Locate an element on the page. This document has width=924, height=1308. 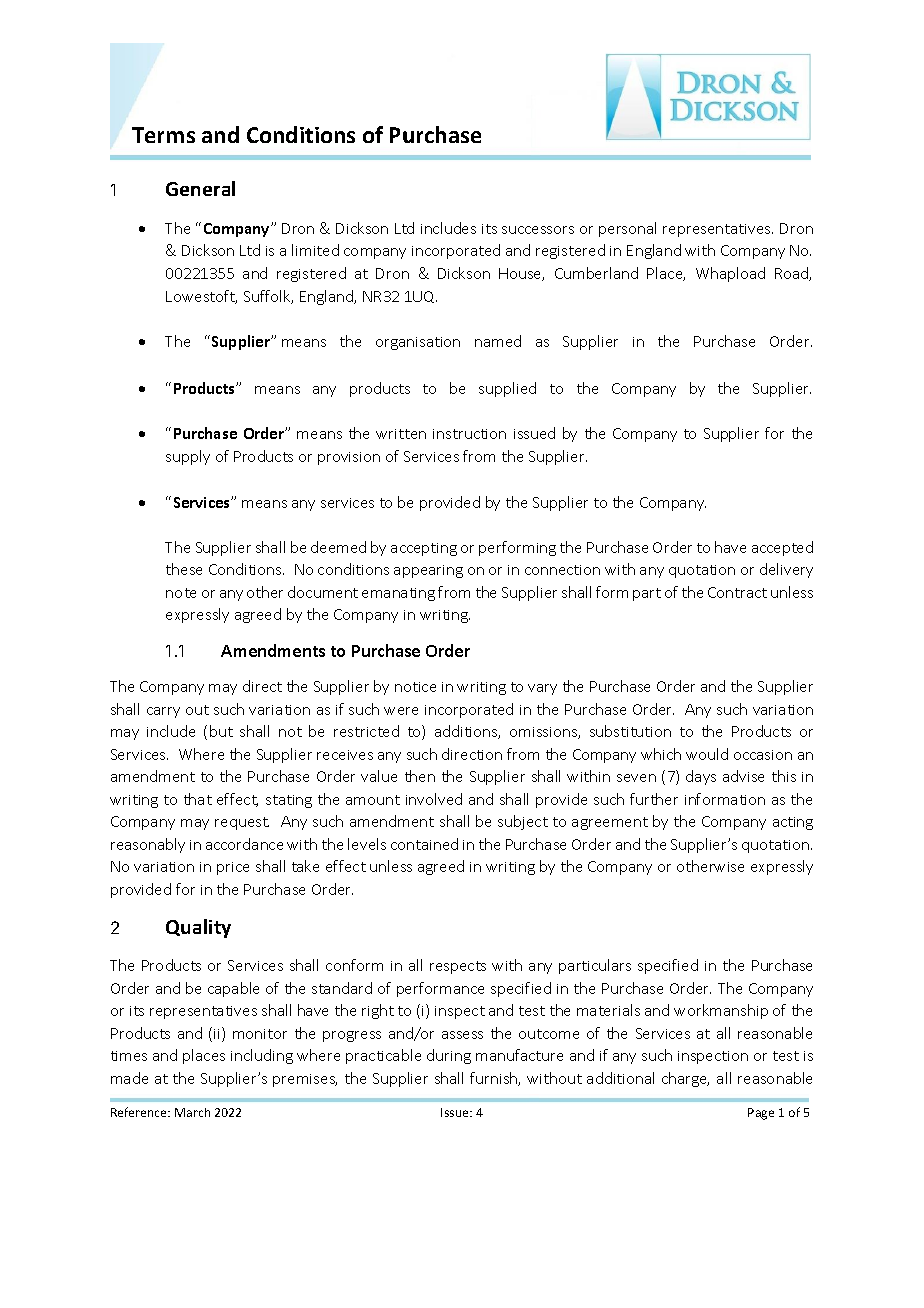
General is located at coordinates (200, 188).
